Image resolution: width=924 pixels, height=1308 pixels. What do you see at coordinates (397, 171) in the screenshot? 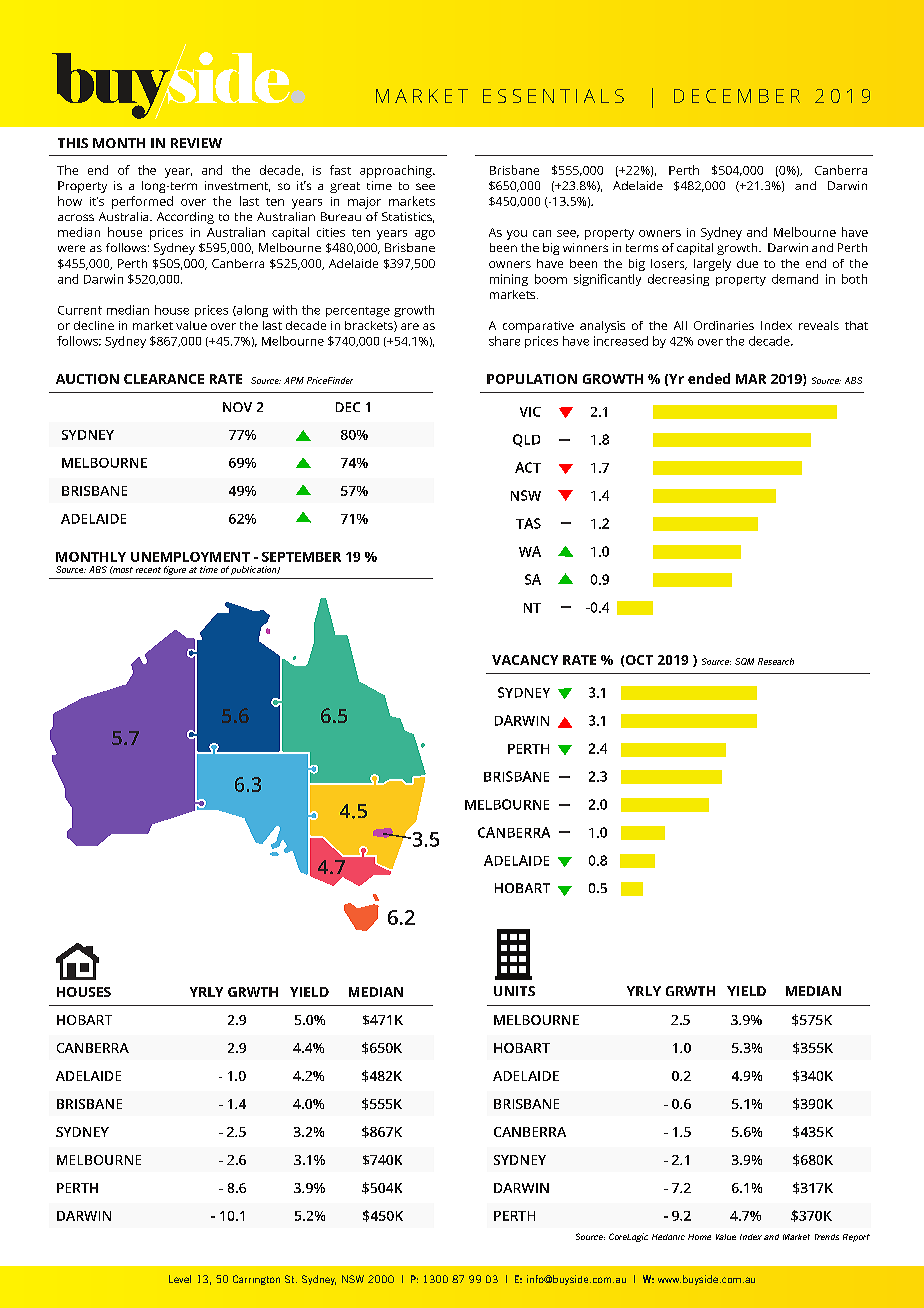
I see `approaching` at bounding box center [397, 171].
